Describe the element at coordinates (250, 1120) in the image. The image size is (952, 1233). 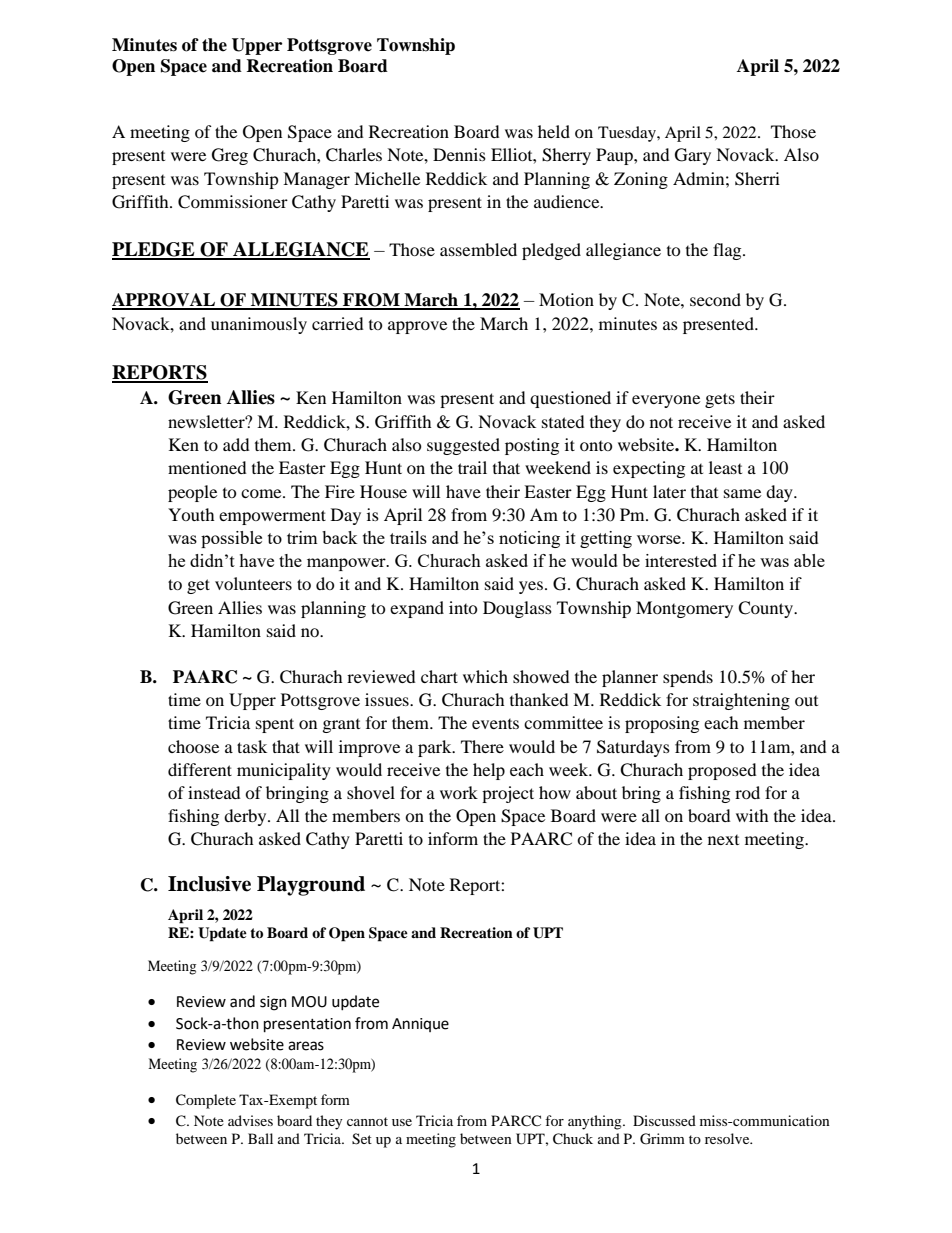
I see `advises` at that location.
